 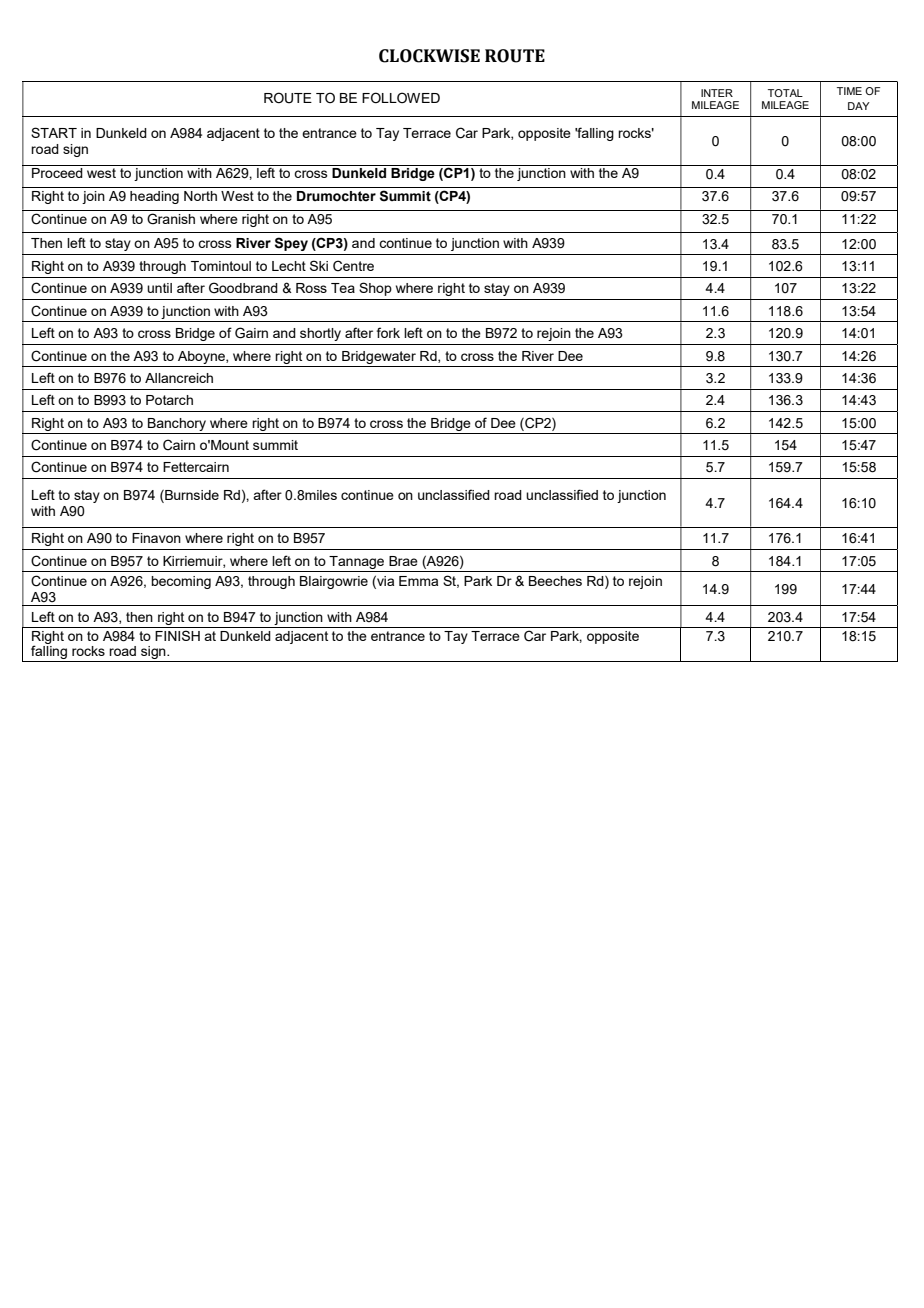 What do you see at coordinates (418, 581) in the screenshot?
I see `Emma` at bounding box center [418, 581].
